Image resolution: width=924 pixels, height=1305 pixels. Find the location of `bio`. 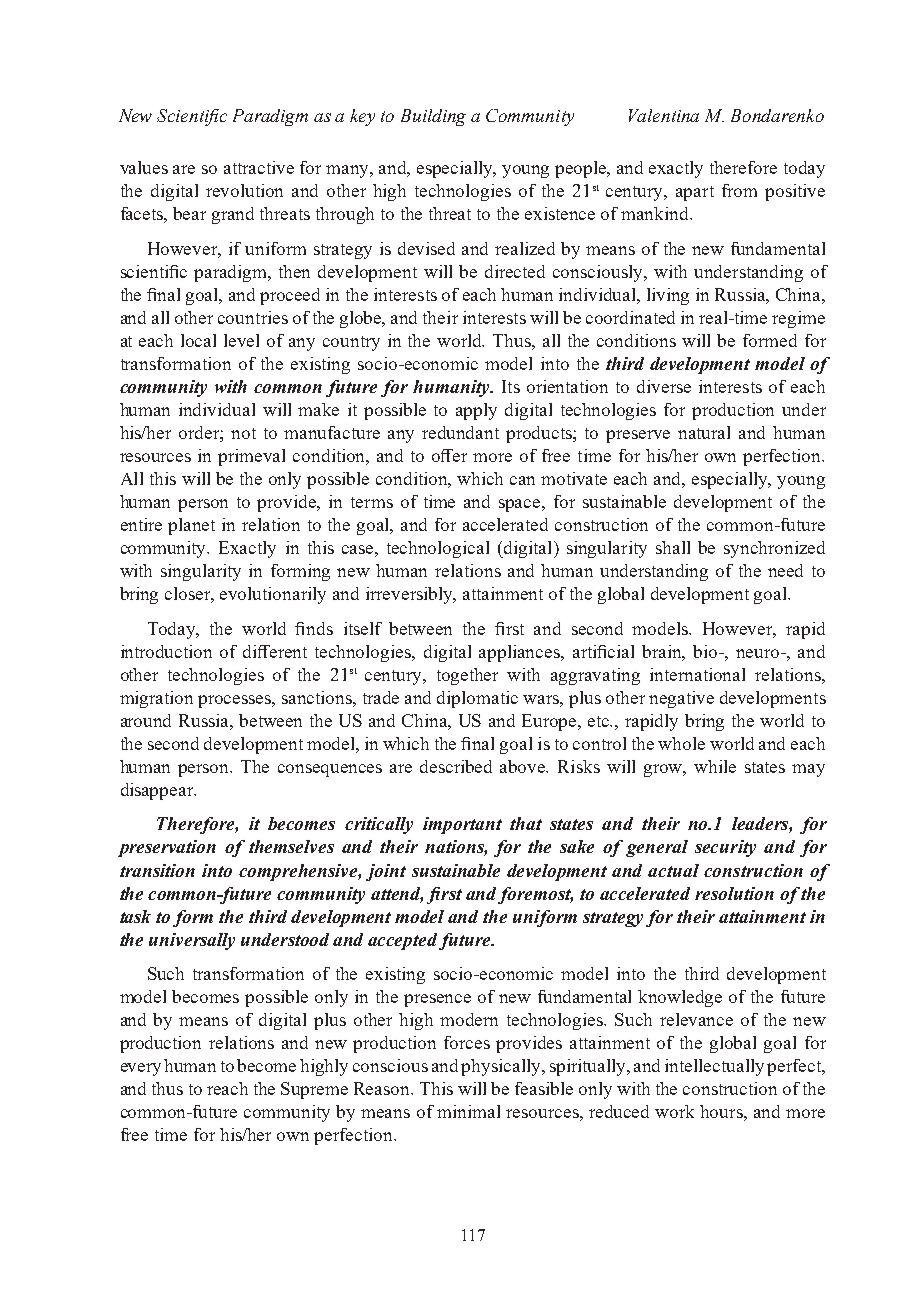

bio is located at coordinates (706, 651).
